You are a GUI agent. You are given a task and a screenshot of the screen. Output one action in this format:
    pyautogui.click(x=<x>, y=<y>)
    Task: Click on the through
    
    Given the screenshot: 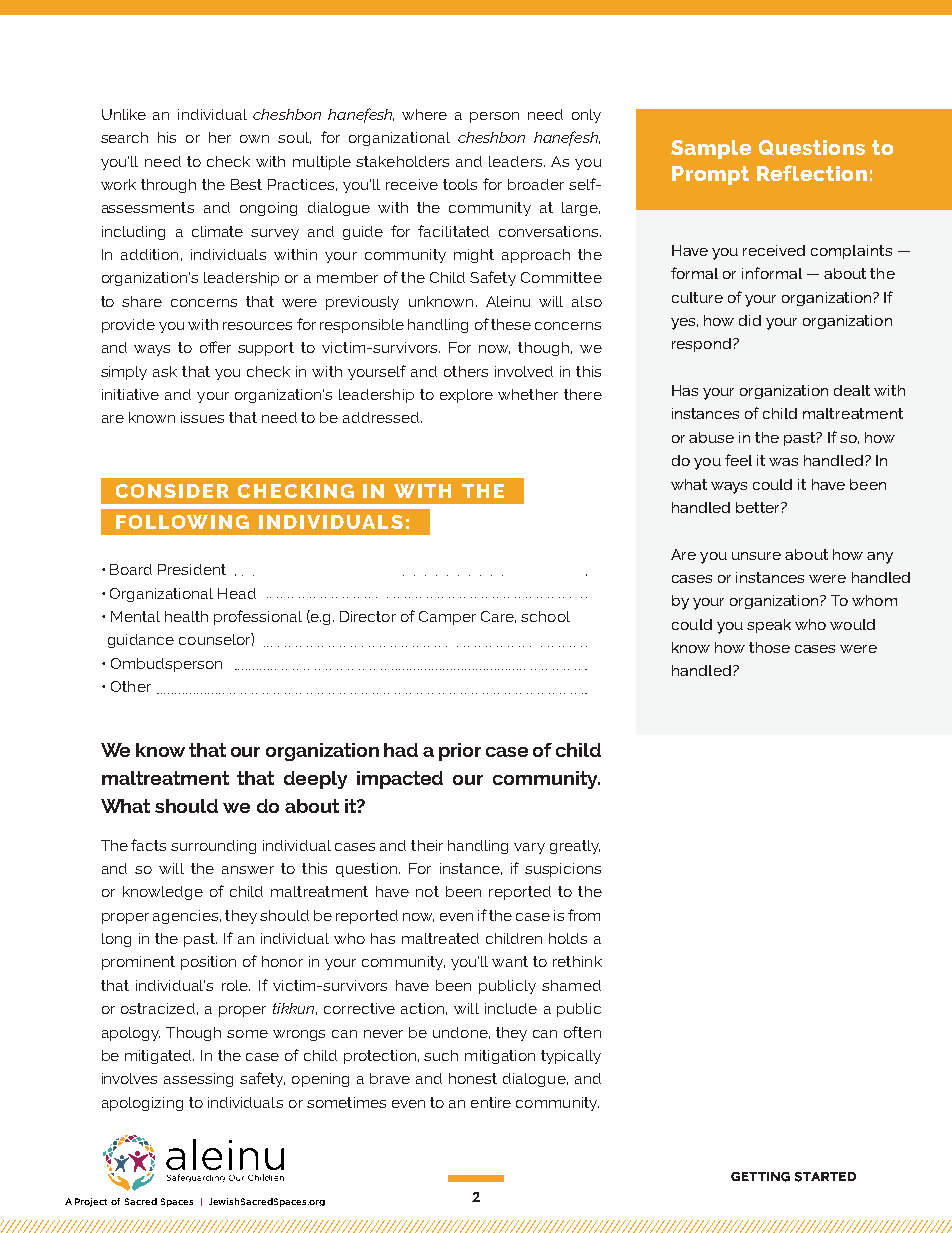 What is the action you would take?
    pyautogui.click(x=168, y=186)
